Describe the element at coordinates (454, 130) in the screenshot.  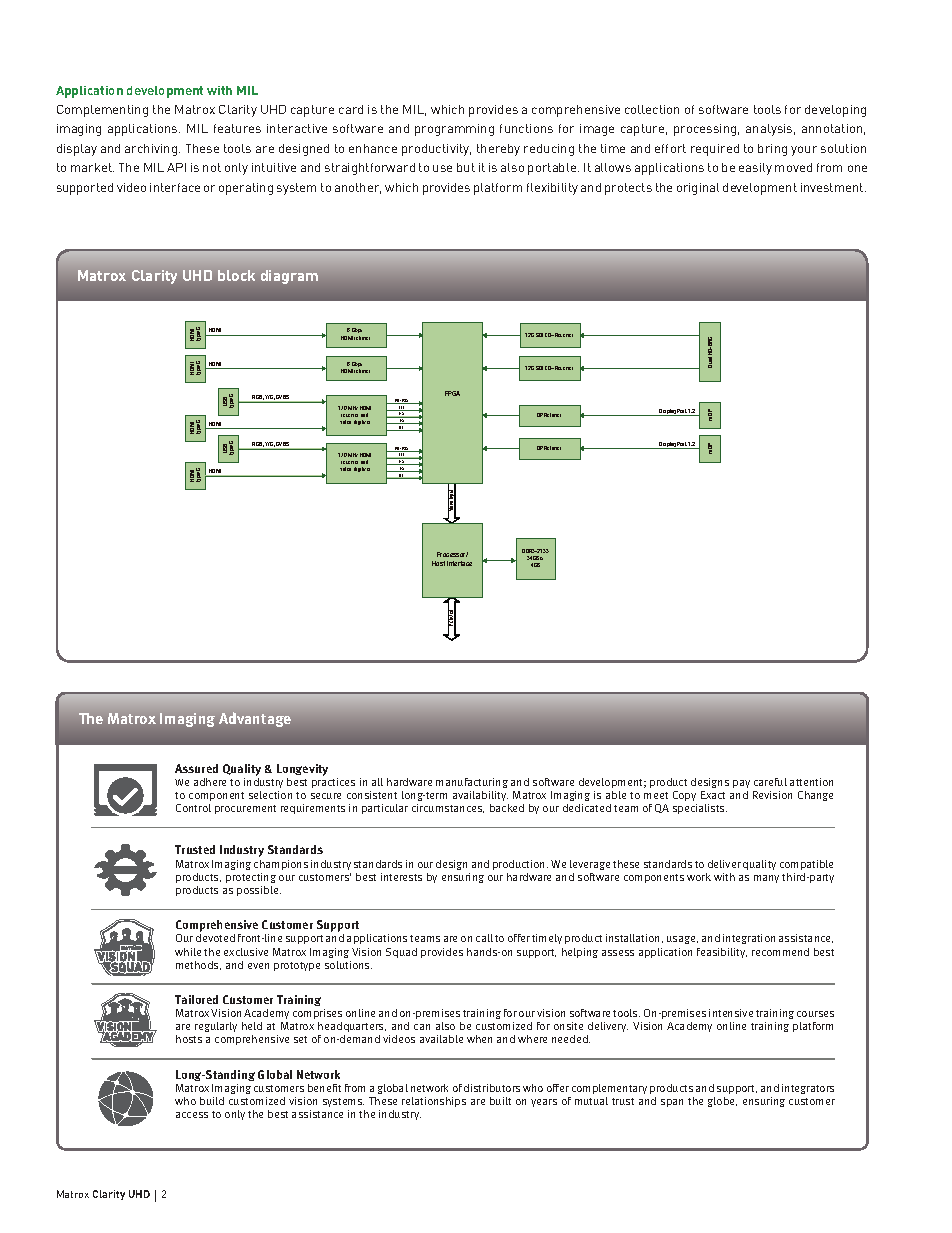
I see `programming` at that location.
